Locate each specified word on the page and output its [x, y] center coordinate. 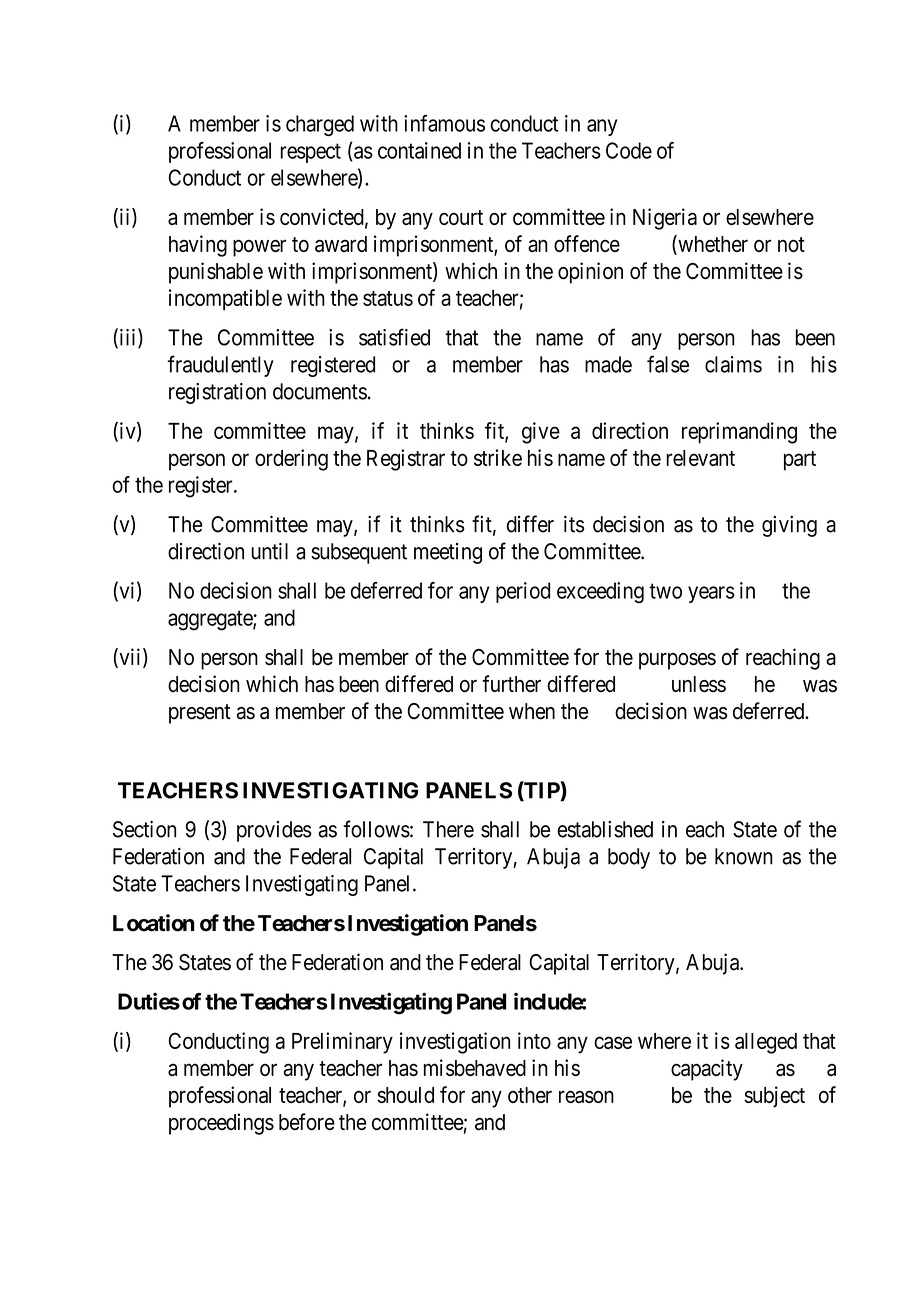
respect [311, 153]
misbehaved [475, 1067]
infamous [444, 123]
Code [629, 150]
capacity [707, 1070]
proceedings [221, 1124]
